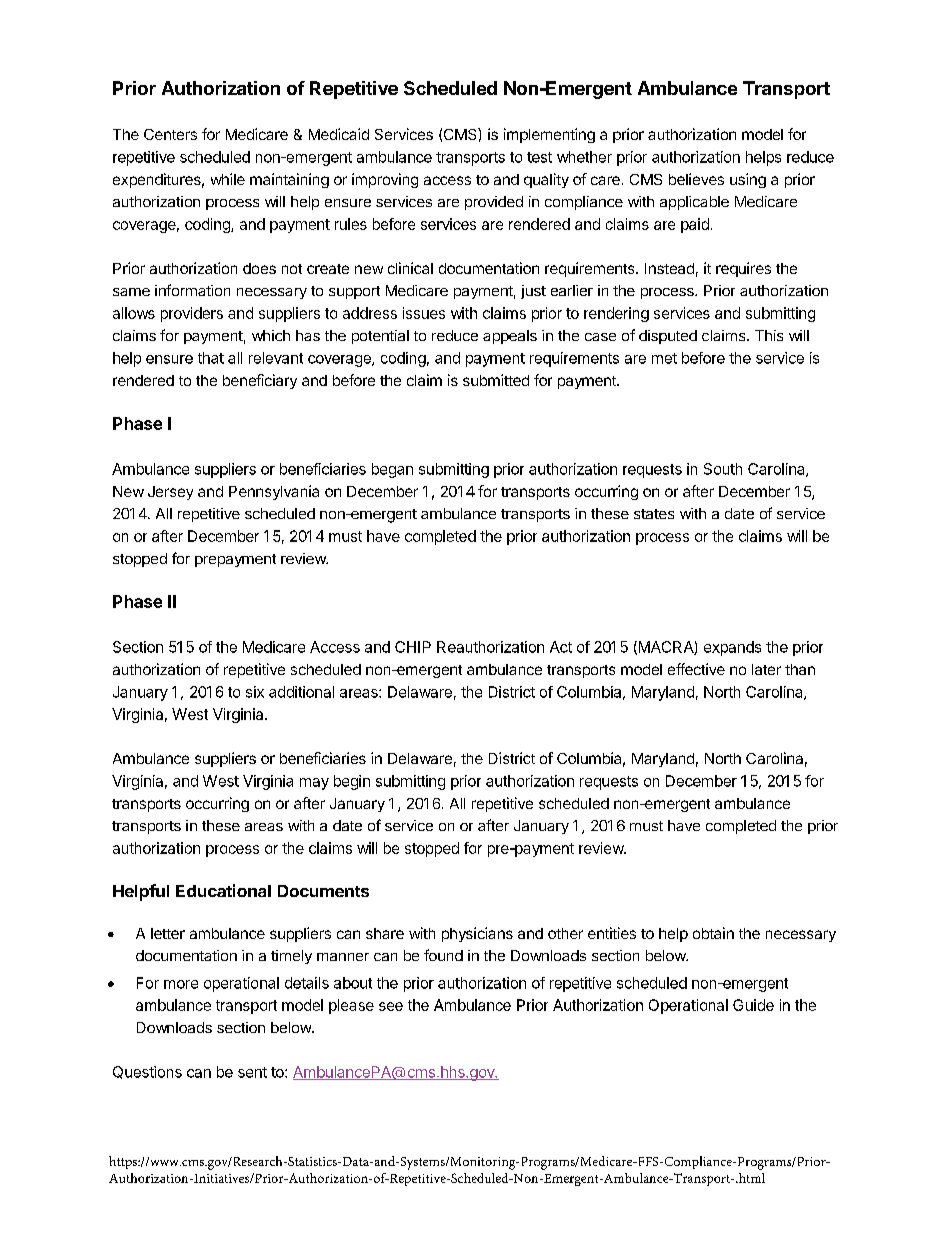 The height and width of the screenshot is (1233, 952). I want to click on provided, so click(494, 203).
